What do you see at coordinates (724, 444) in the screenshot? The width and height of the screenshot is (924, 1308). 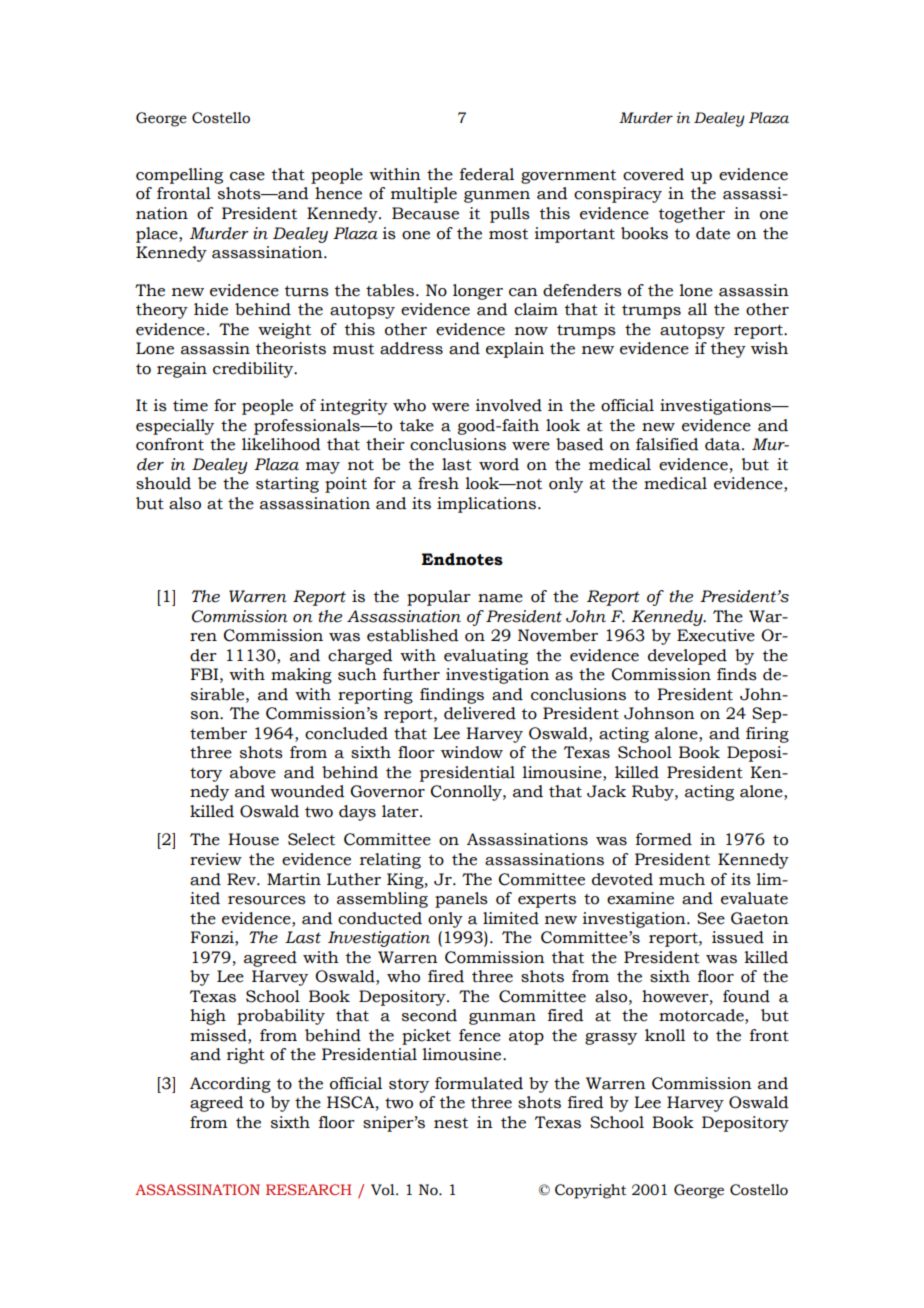 I see `data` at bounding box center [724, 444].
